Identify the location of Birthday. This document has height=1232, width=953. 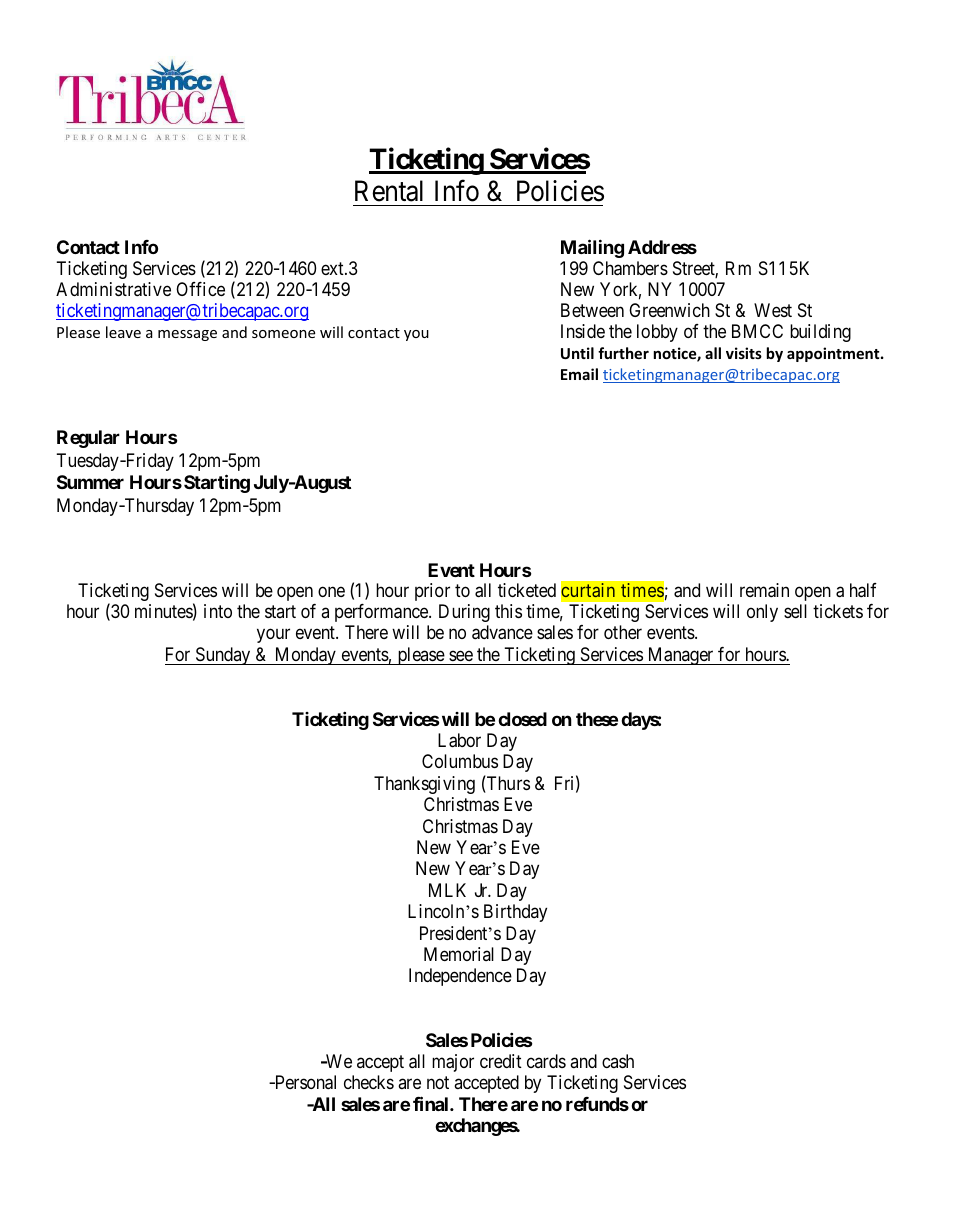
(515, 913).
